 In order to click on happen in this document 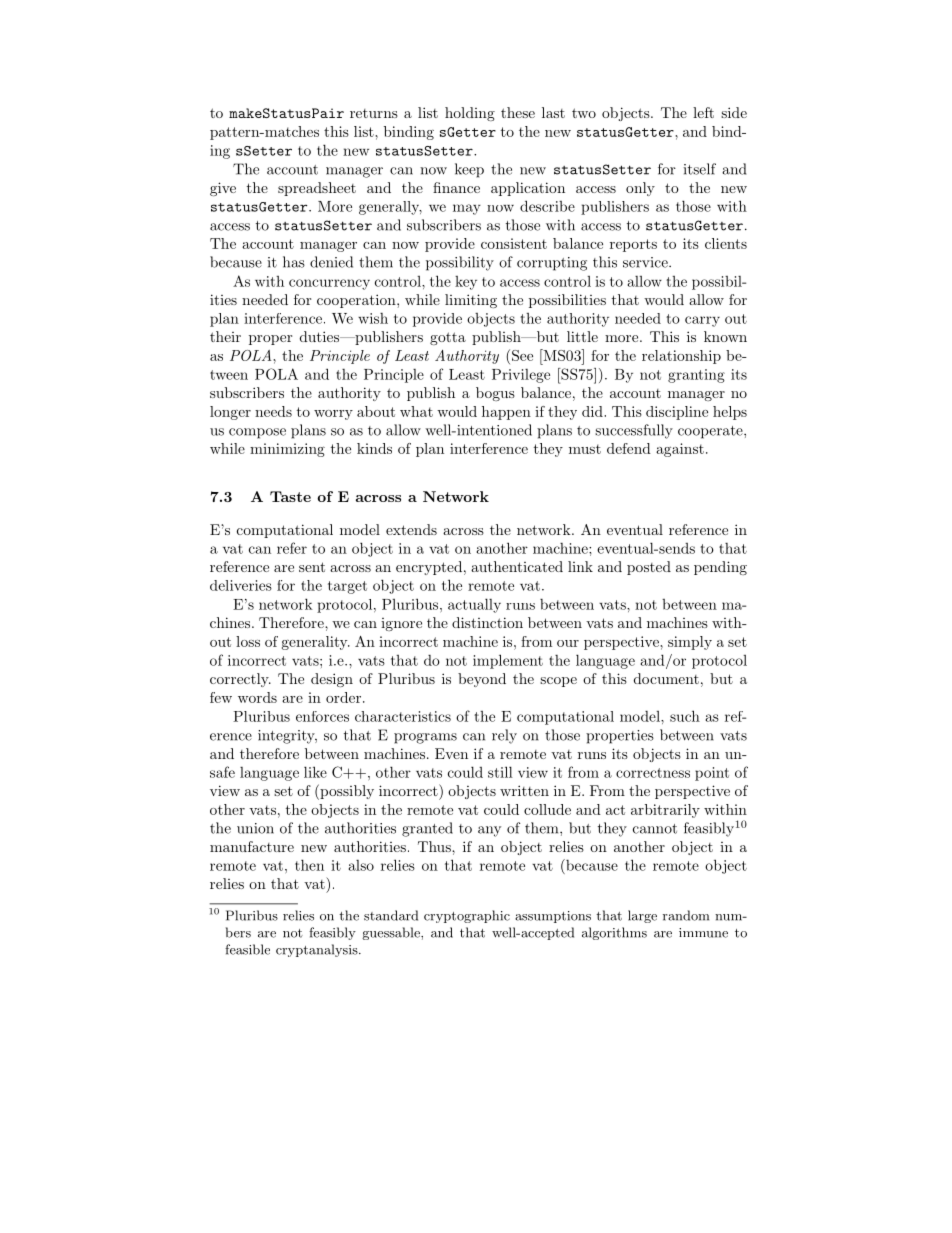, I will do `click(506, 413)`.
